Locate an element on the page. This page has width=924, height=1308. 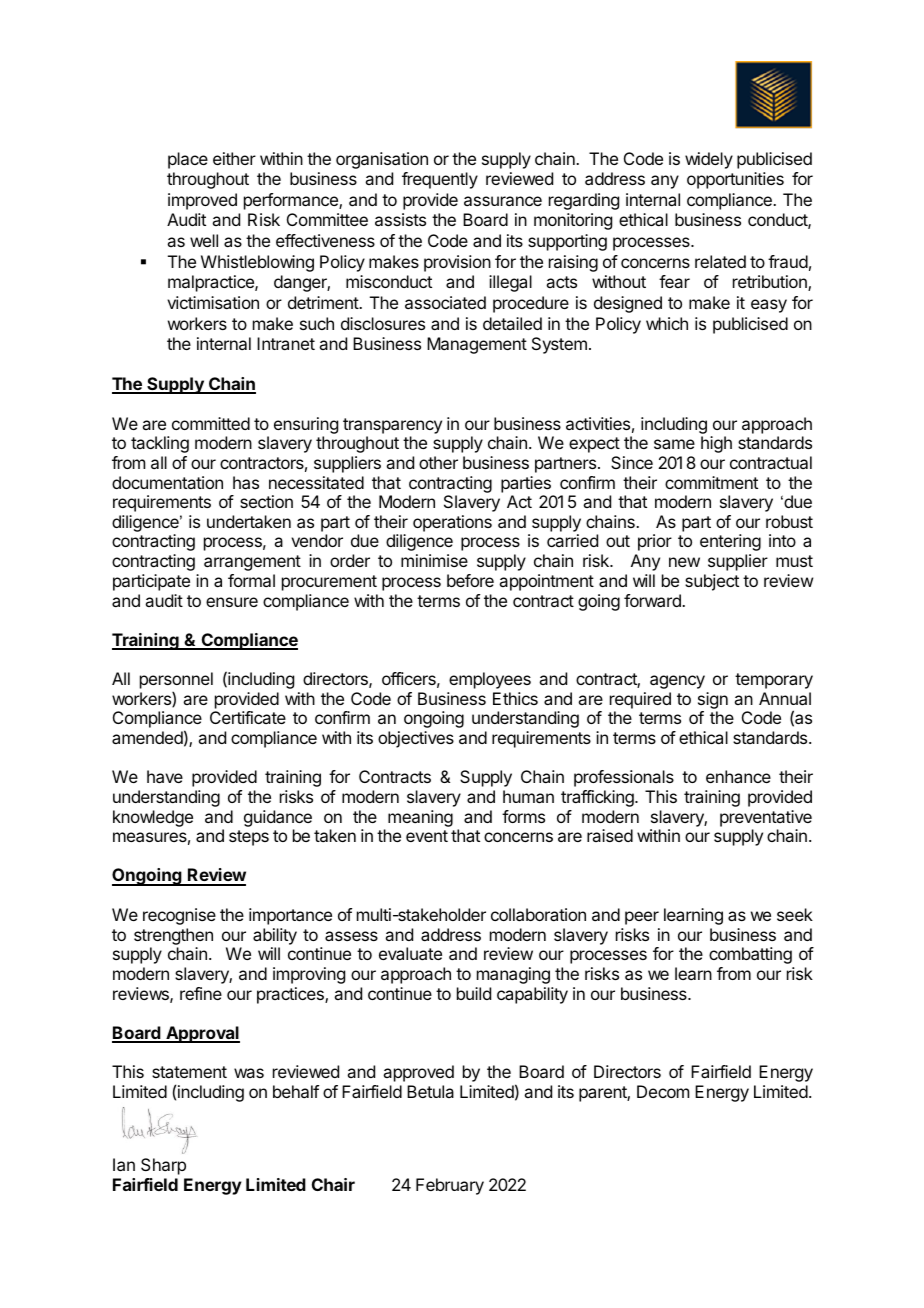
collaboration is located at coordinates (538, 914).
